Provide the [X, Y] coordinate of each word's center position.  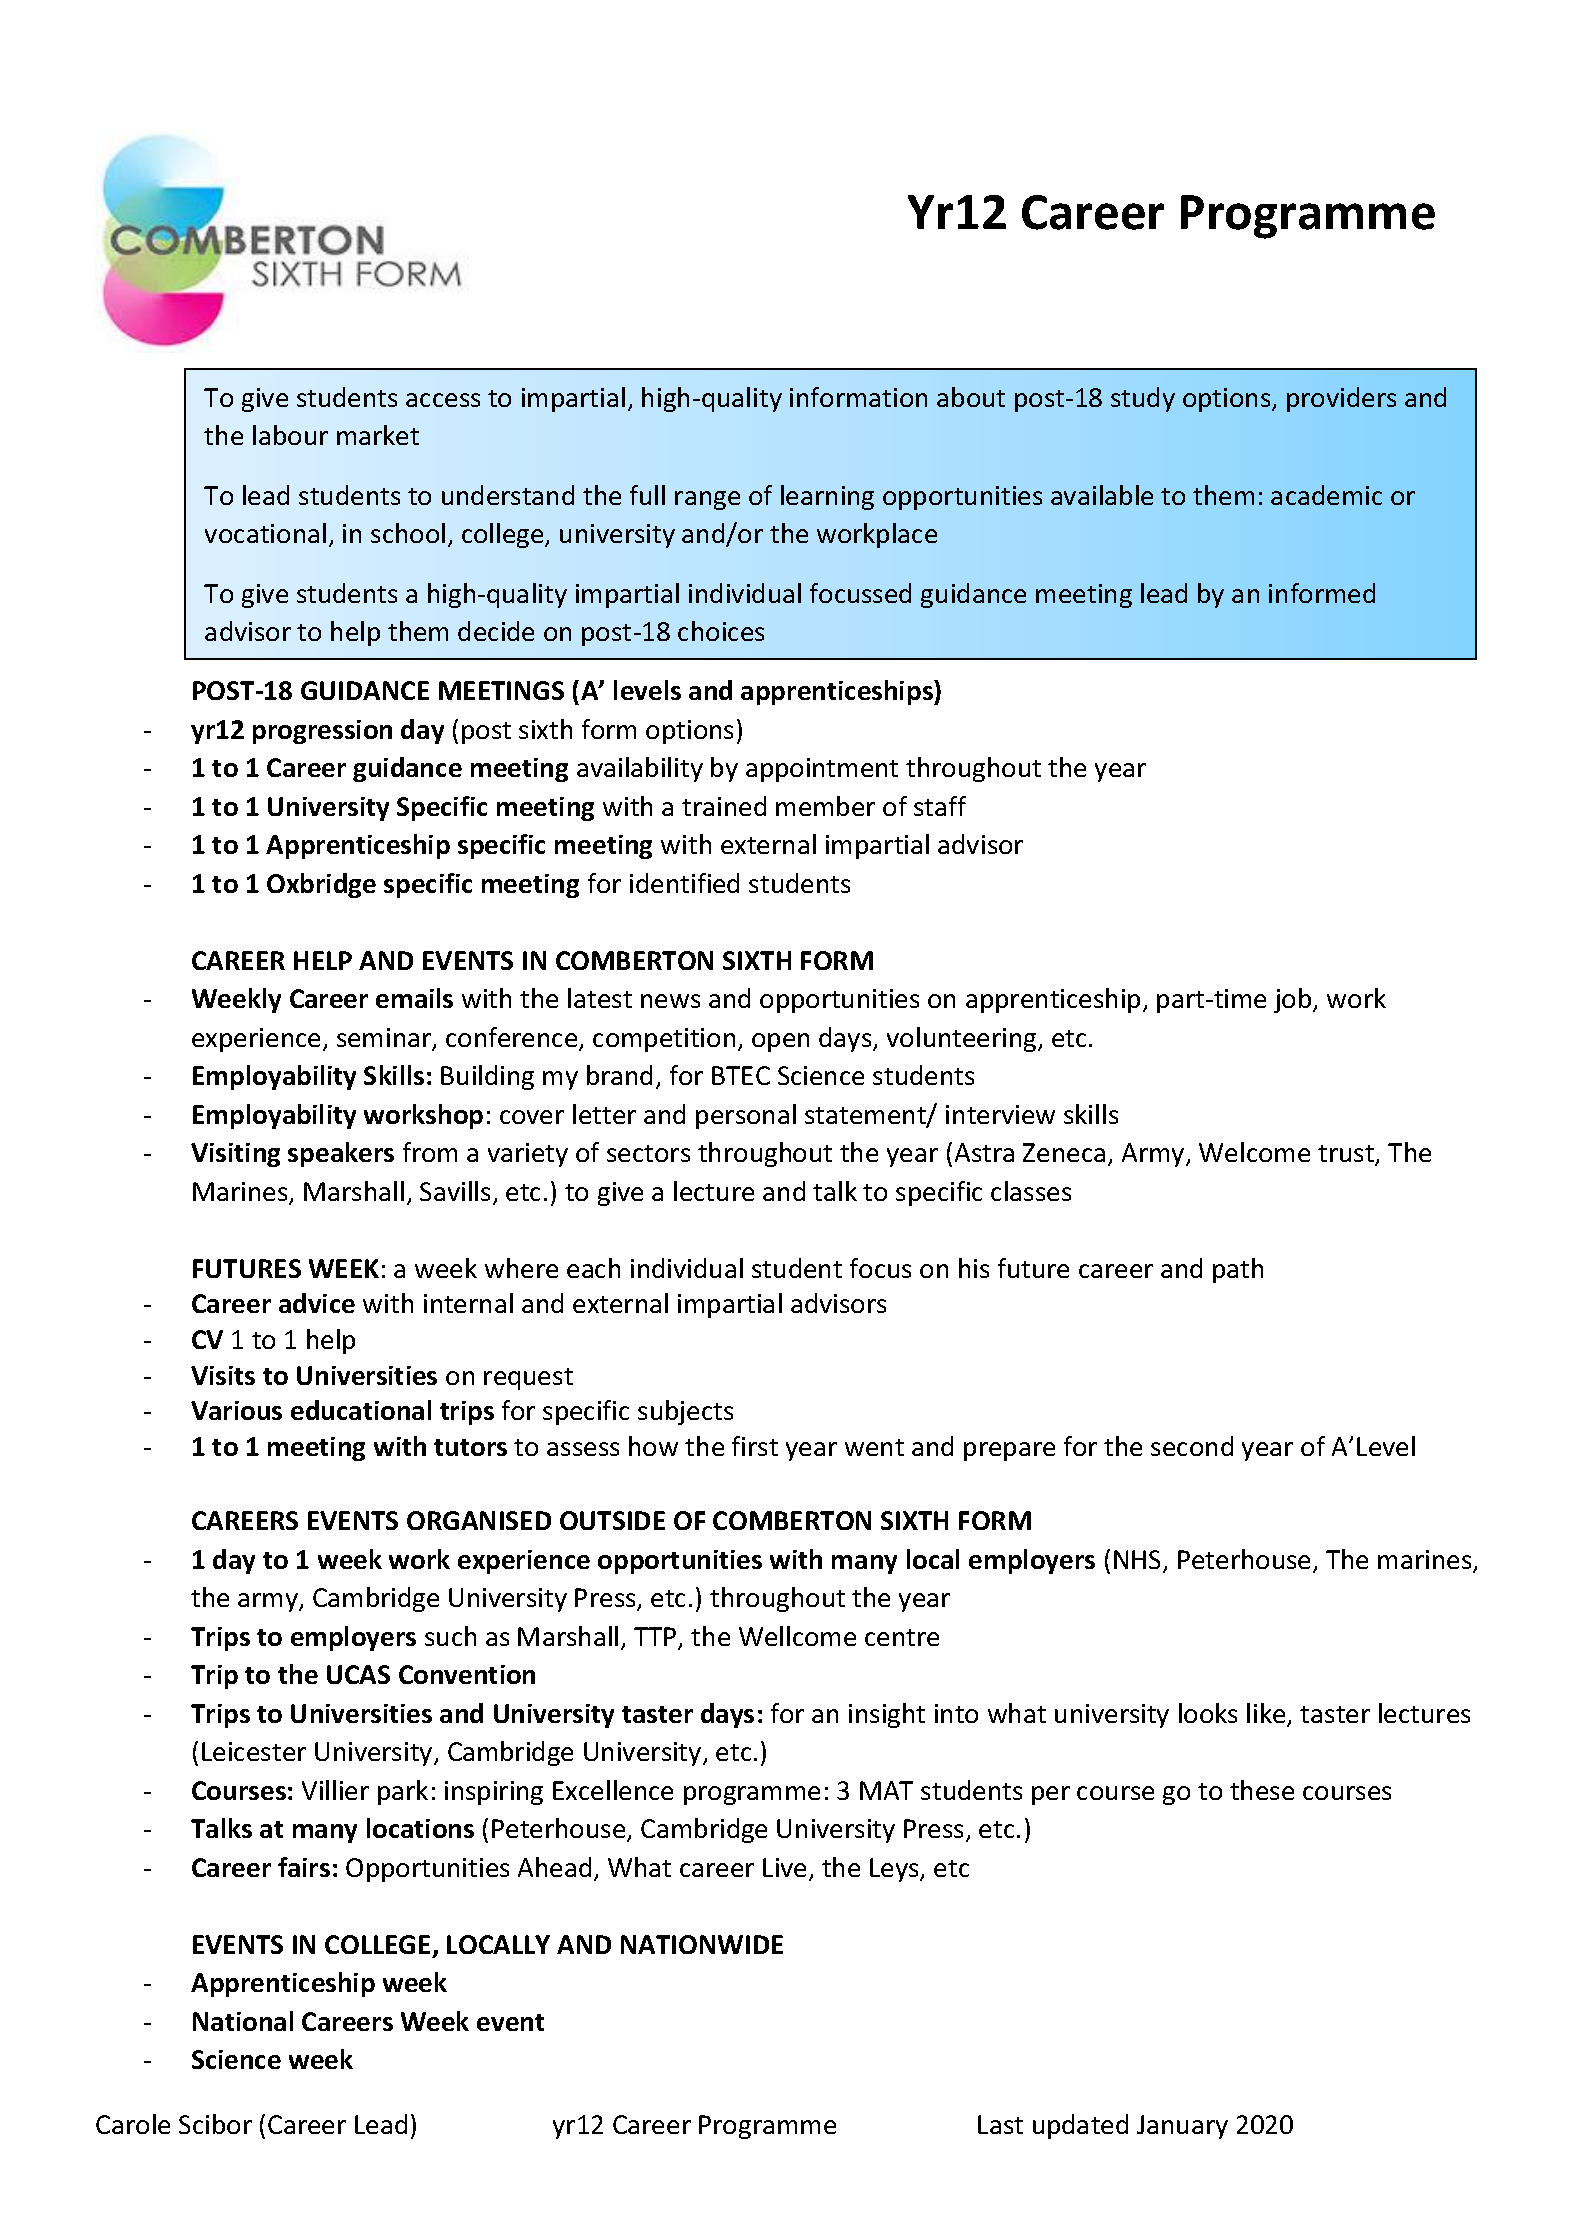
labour [290, 435]
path [1238, 1270]
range [707, 500]
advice [317, 1303]
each [593, 1268]
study [1143, 399]
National [243, 2021]
